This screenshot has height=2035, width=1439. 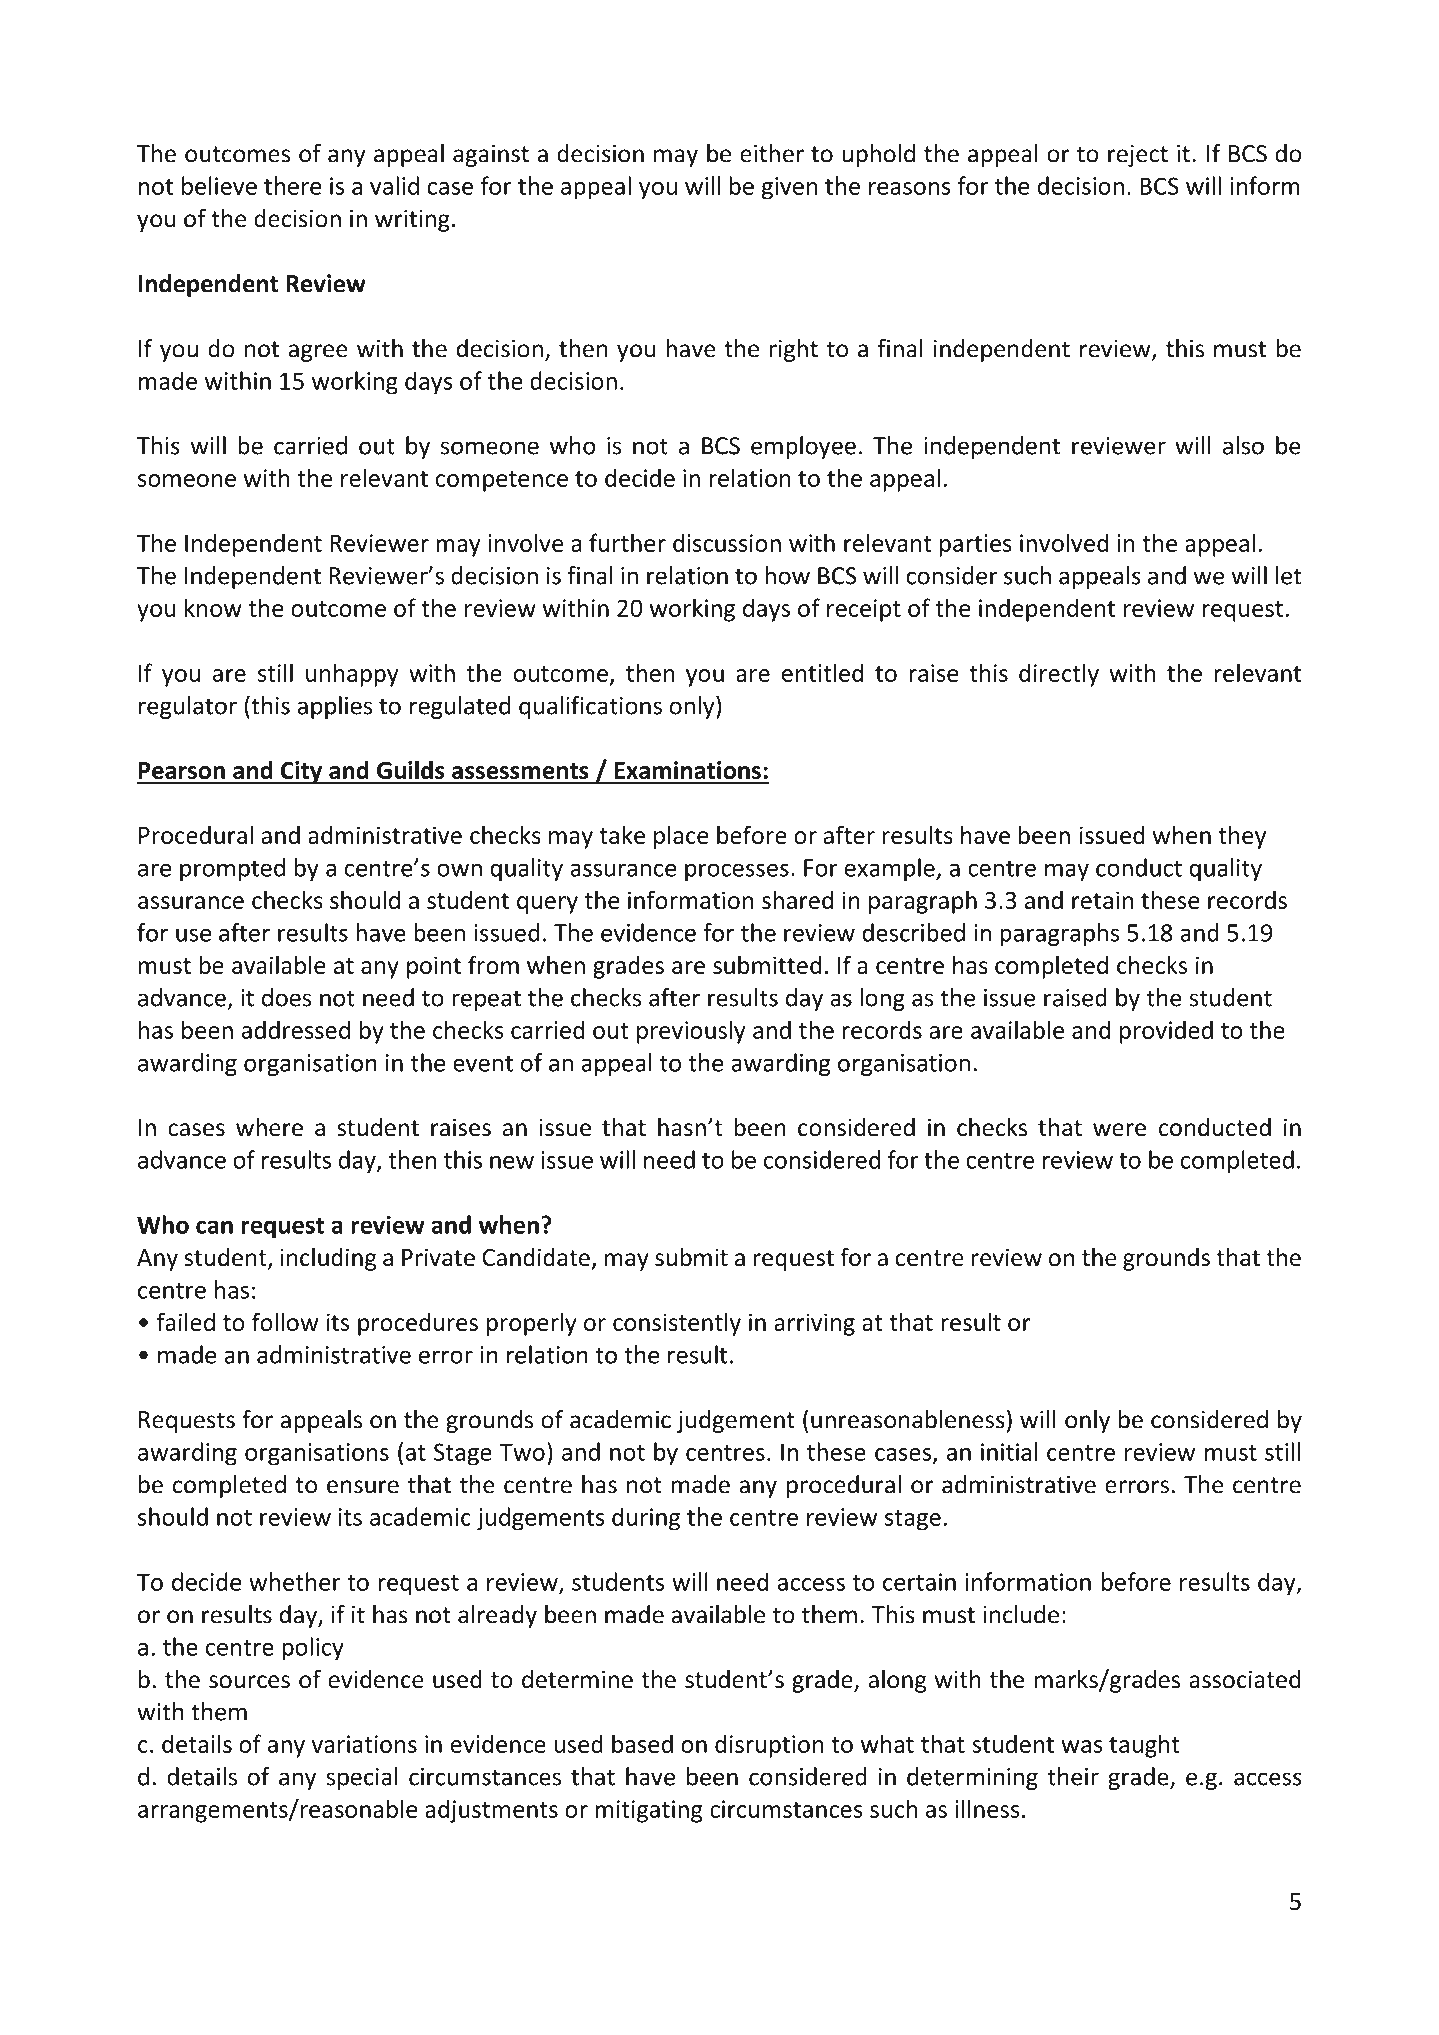 What do you see at coordinates (285, 1321) in the screenshot?
I see `follow` at bounding box center [285, 1321].
